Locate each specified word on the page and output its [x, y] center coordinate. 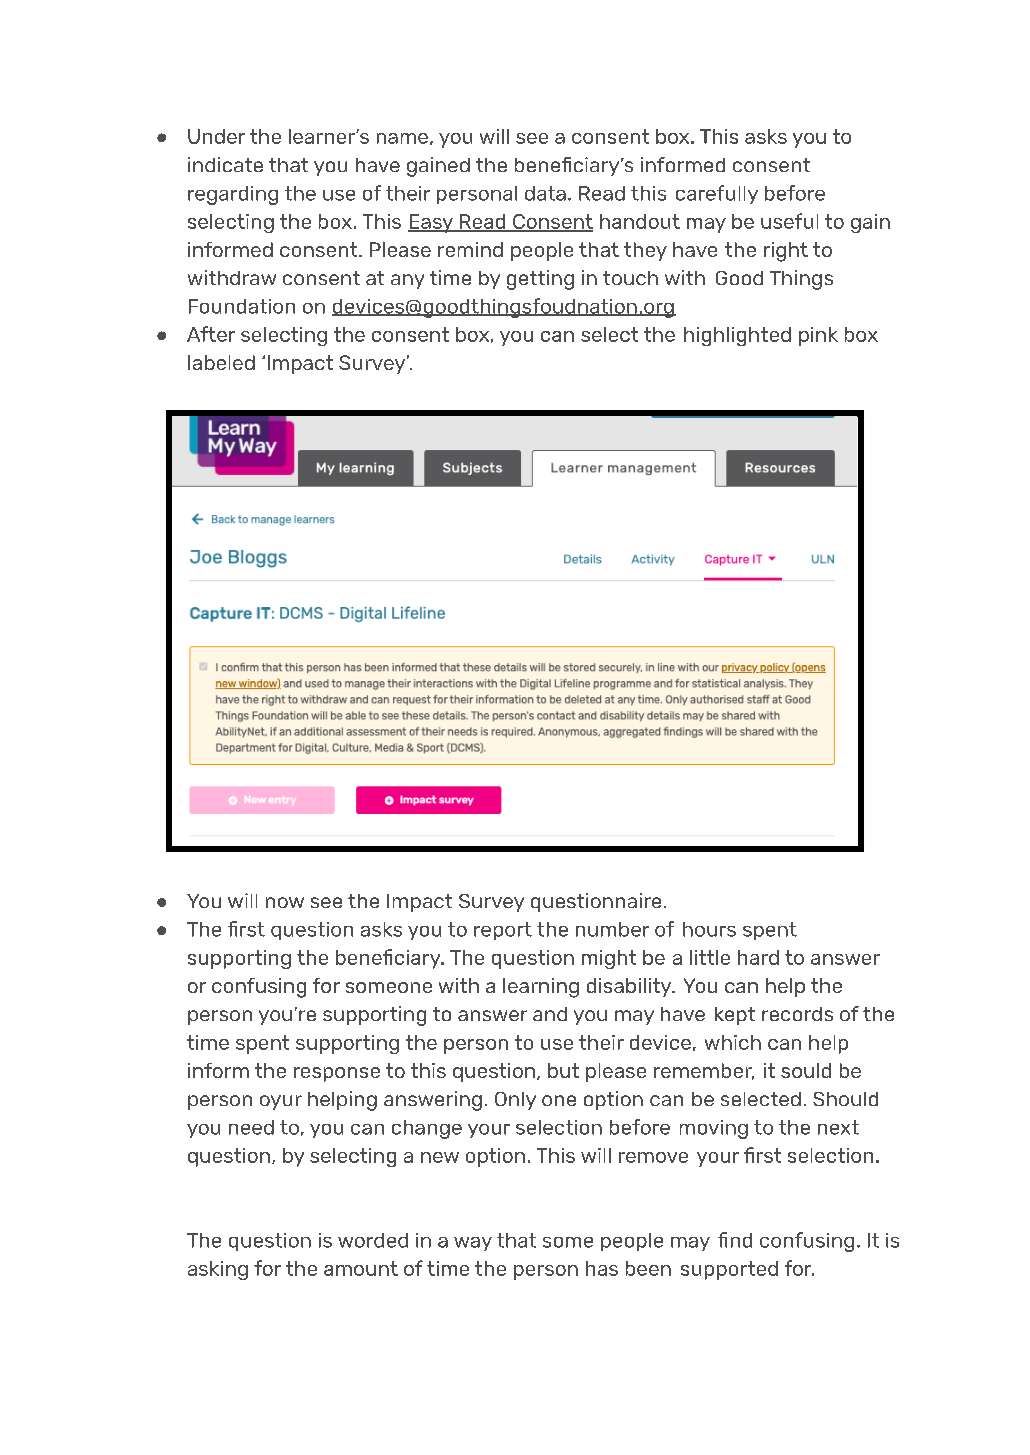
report [503, 931]
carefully [717, 194]
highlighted [737, 336]
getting [540, 280]
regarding [233, 195]
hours [709, 929]
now [285, 902]
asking [218, 1270]
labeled [221, 362]
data [545, 193]
